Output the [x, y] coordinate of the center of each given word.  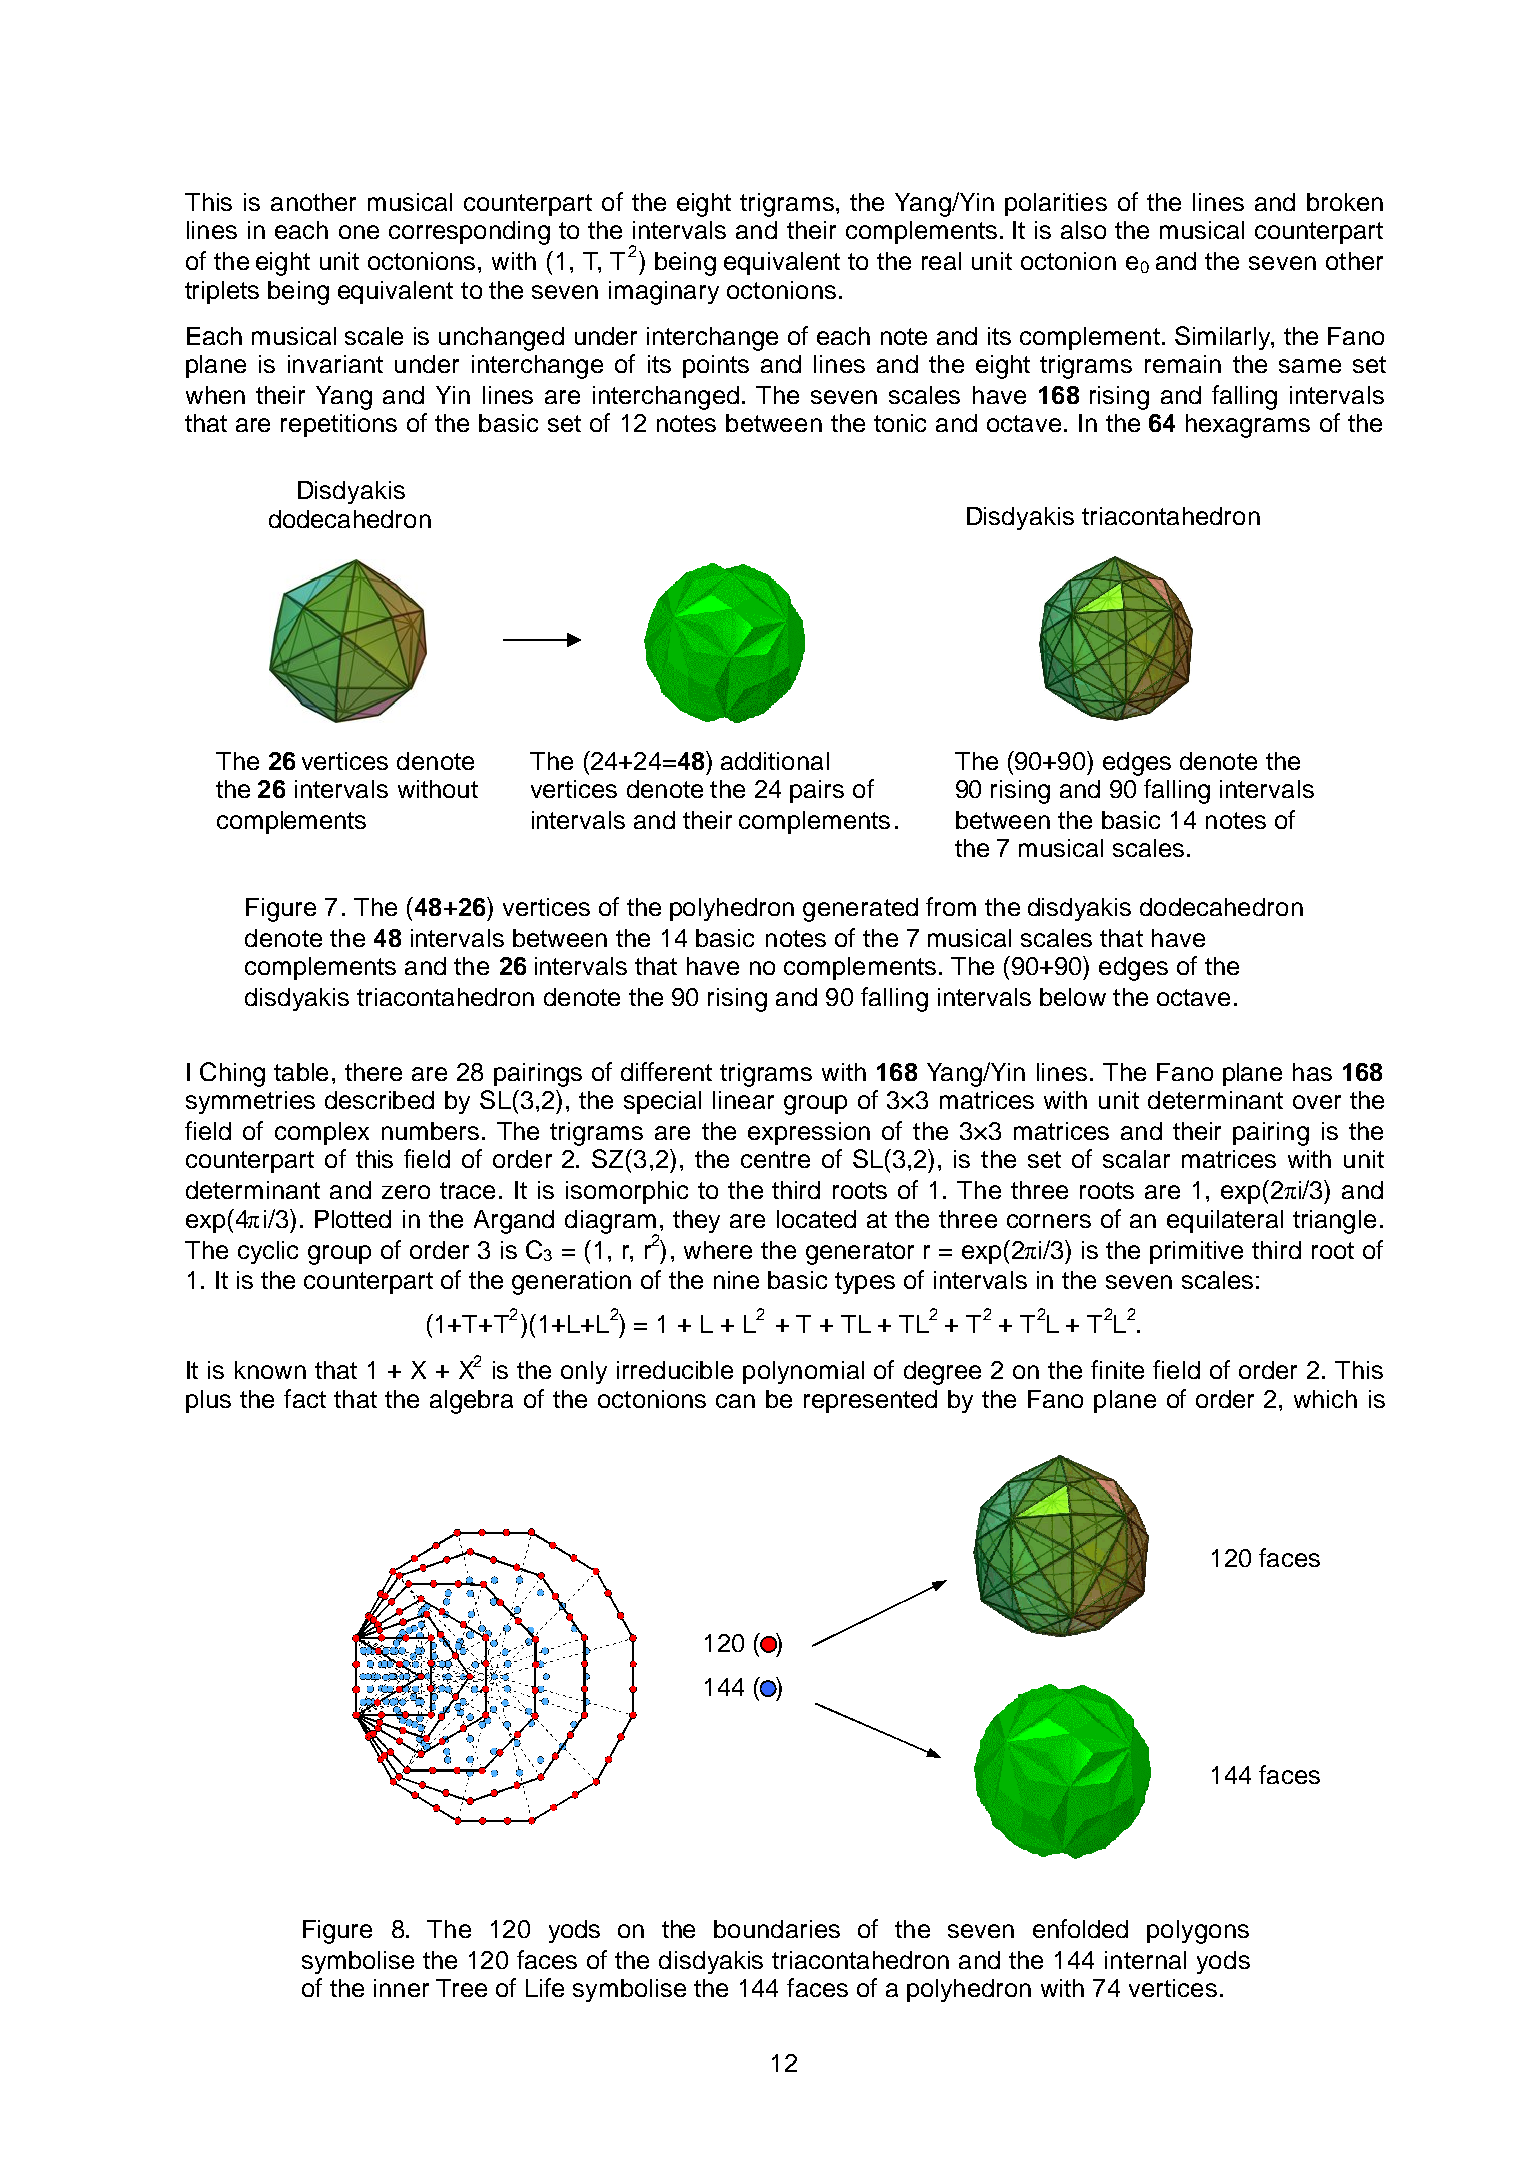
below [1073, 997]
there [373, 1072]
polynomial [803, 1372]
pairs [817, 791]
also [1083, 230]
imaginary [664, 293]
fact [305, 1398]
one [359, 232]
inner [401, 1988]
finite [1117, 1369]
